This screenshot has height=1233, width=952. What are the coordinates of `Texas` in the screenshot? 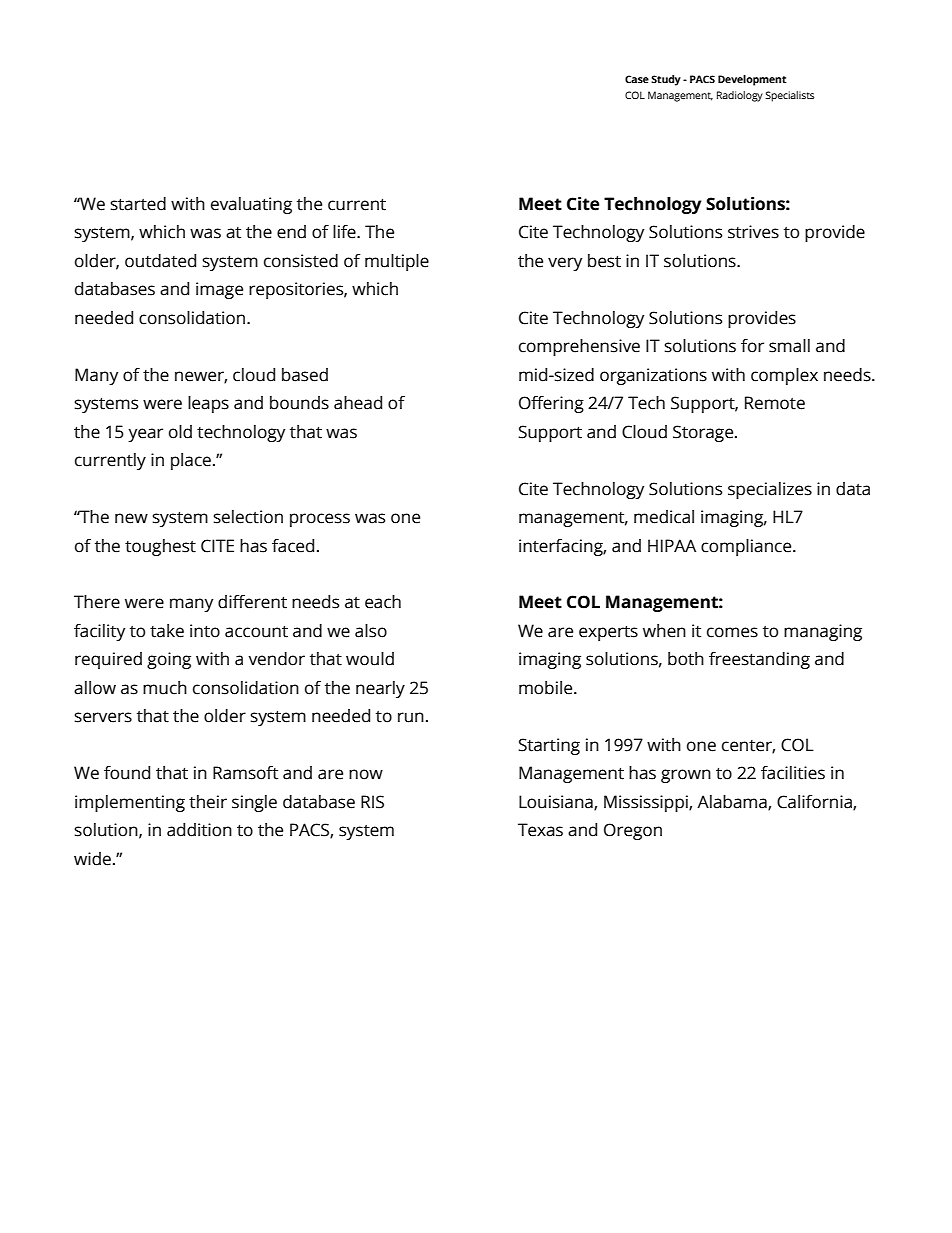 It's located at (540, 830).
